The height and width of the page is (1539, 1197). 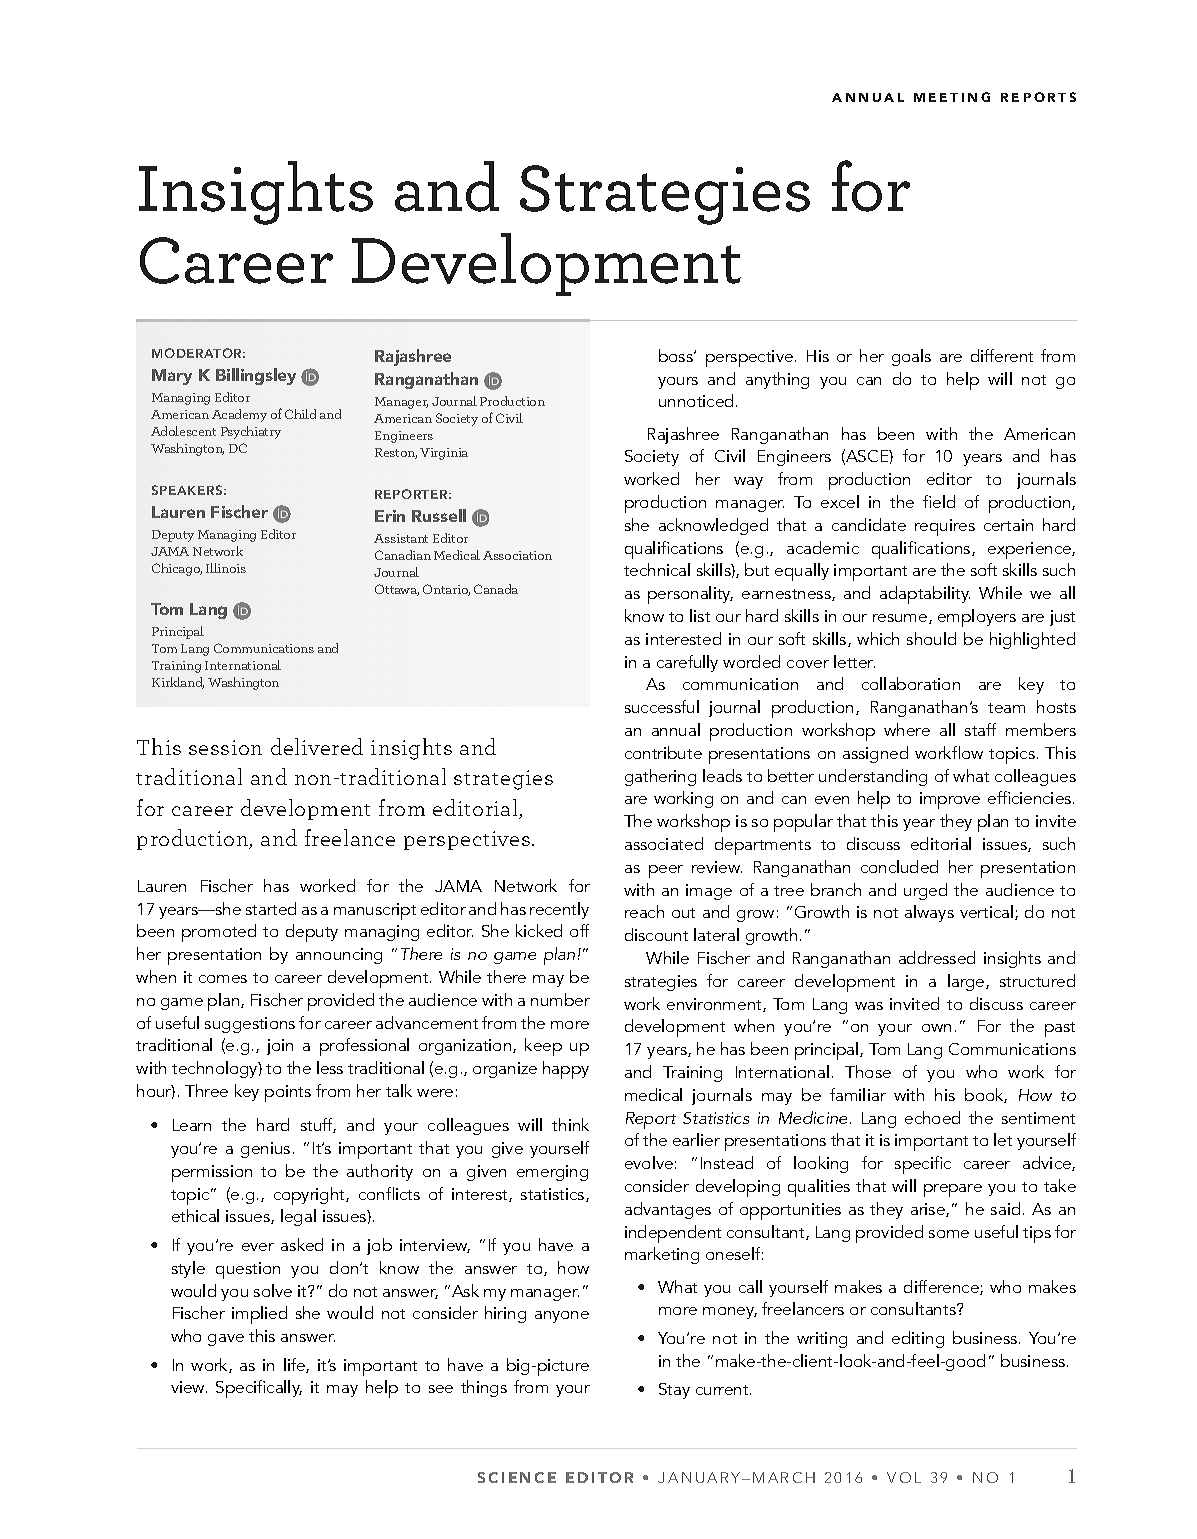 What do you see at coordinates (677, 355) in the page?
I see `boss` at bounding box center [677, 355].
